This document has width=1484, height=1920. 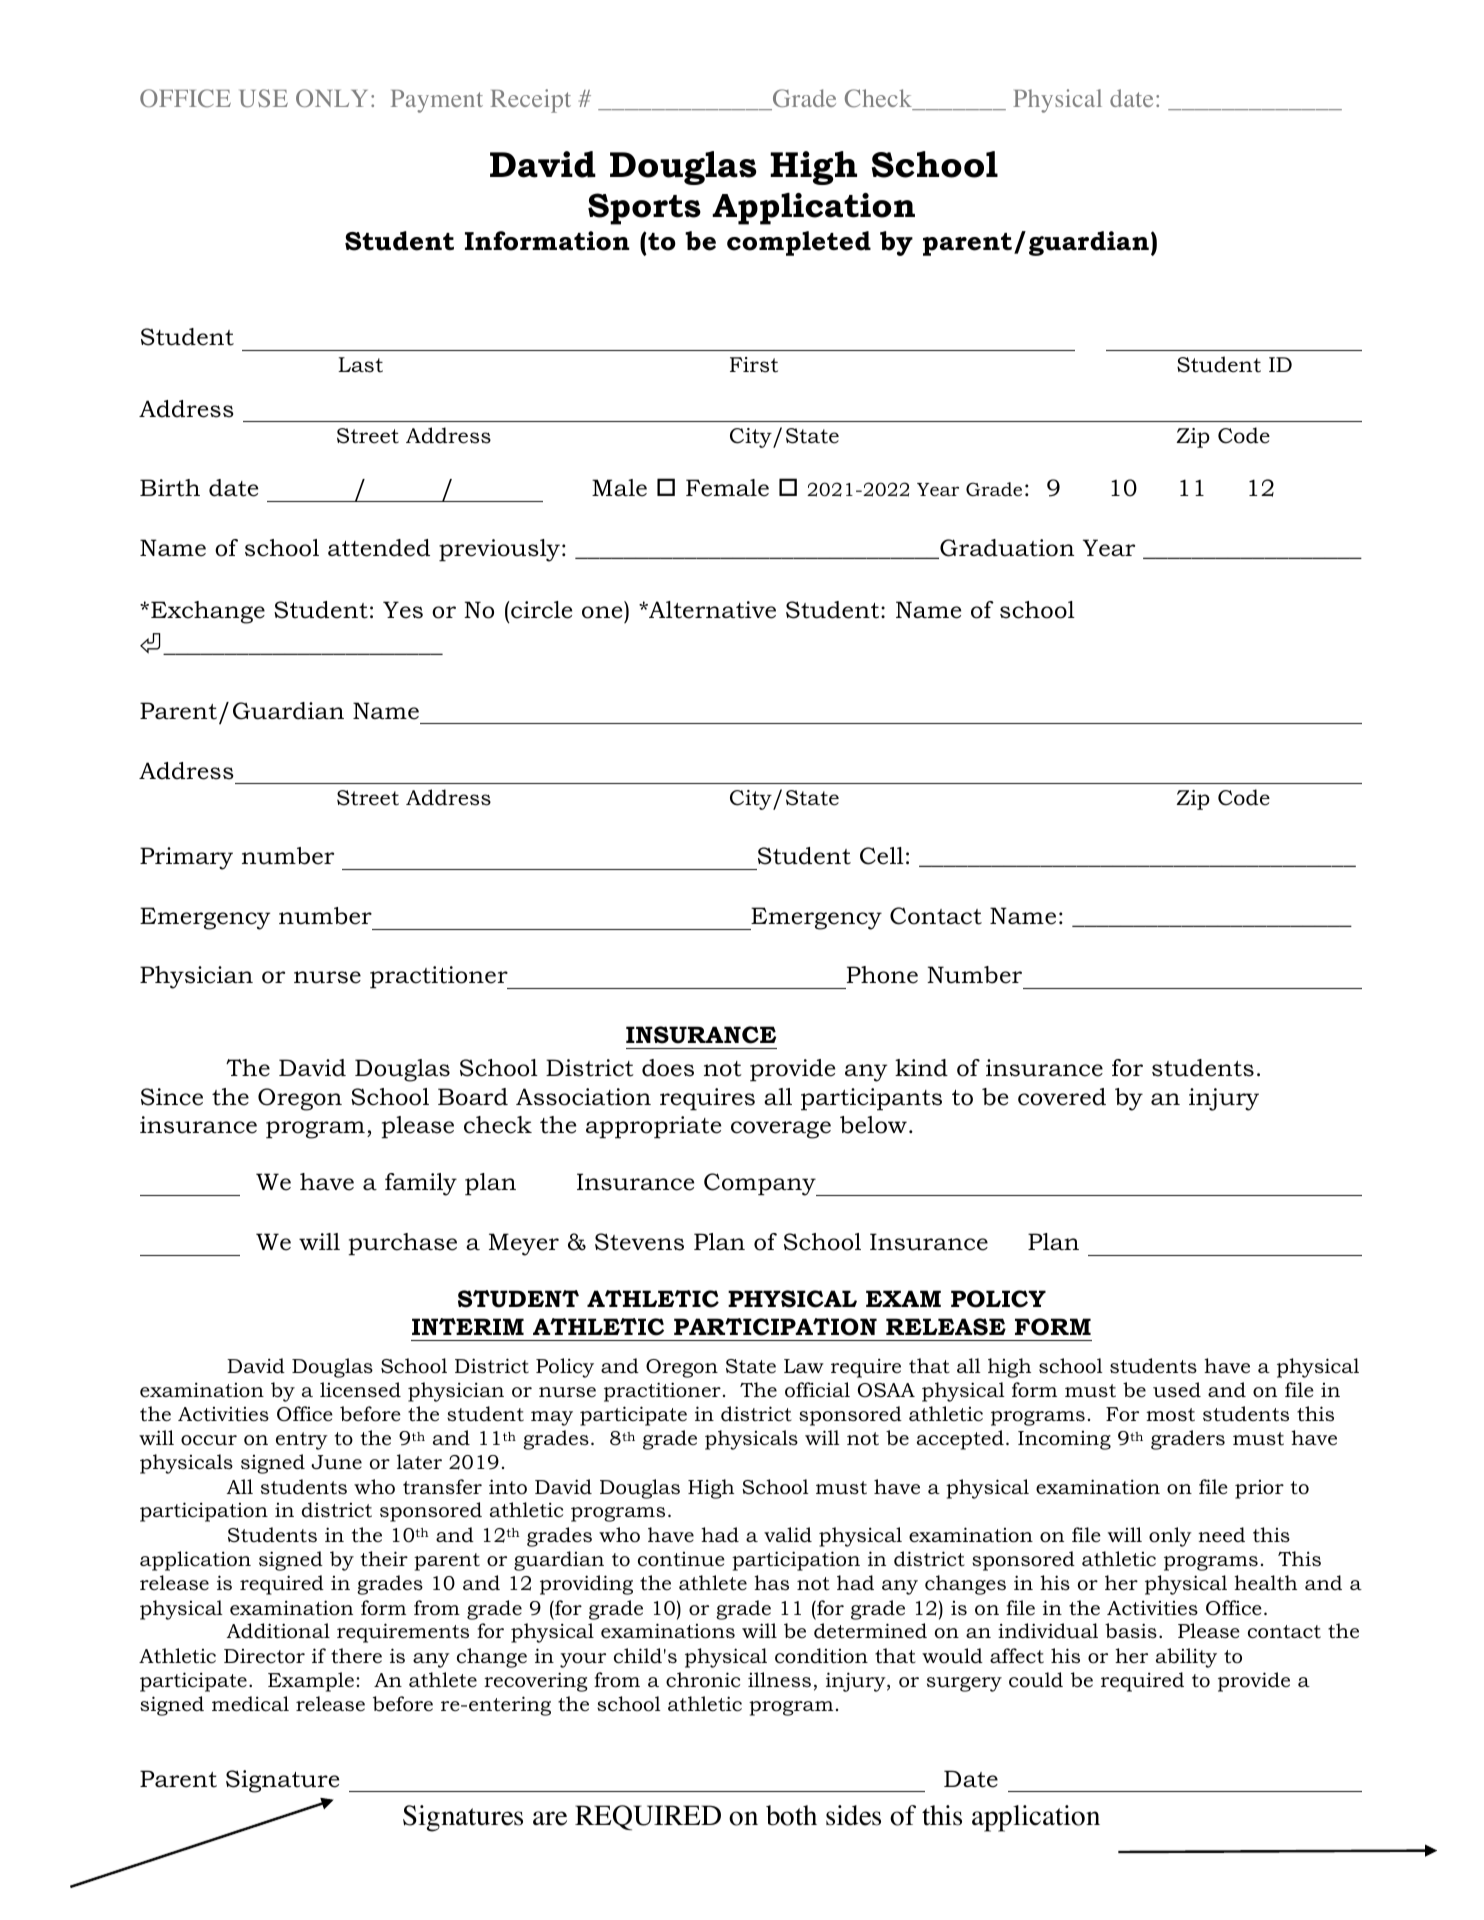 What do you see at coordinates (402, 1244) in the document?
I see `purchase` at bounding box center [402, 1244].
